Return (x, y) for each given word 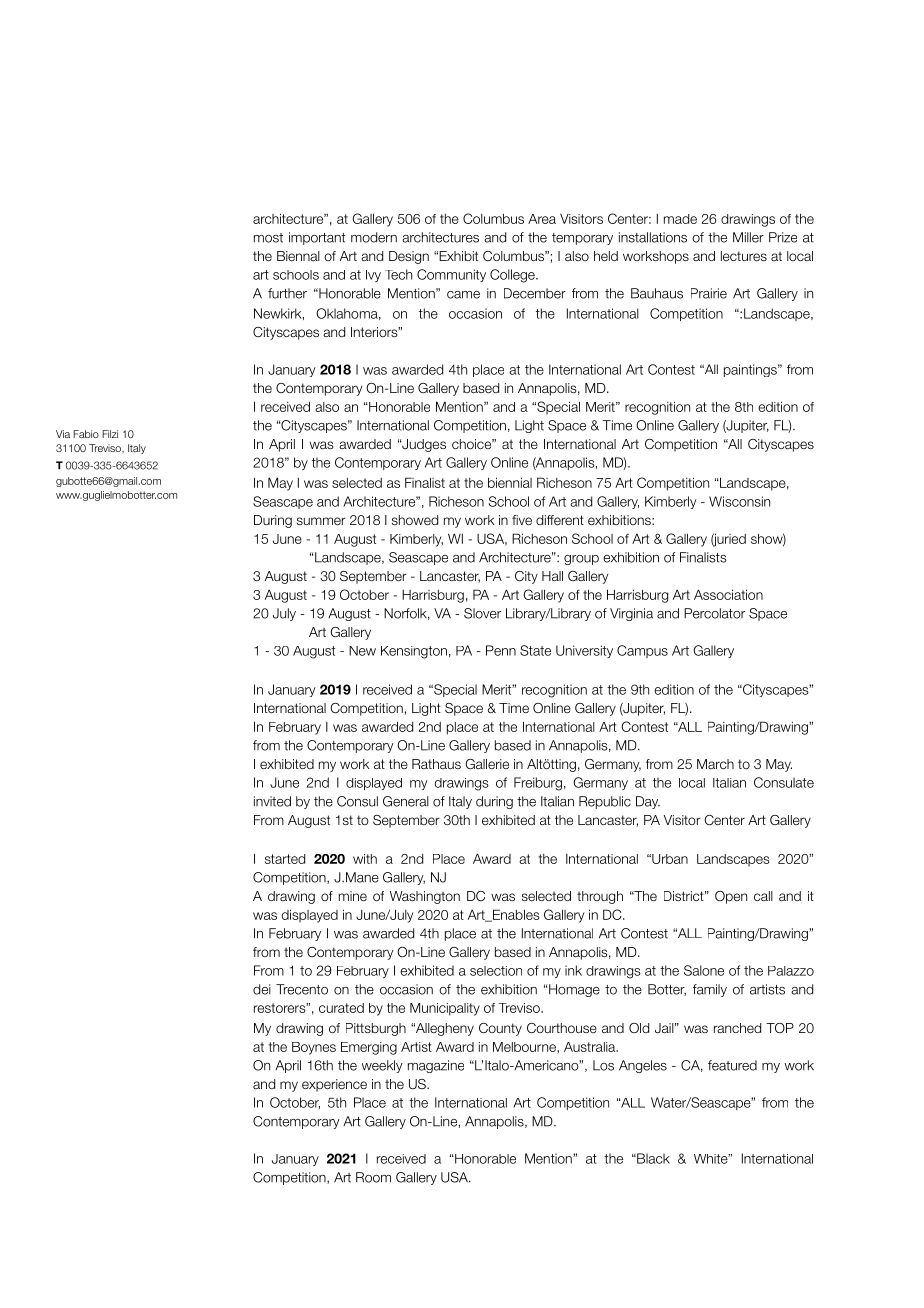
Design (409, 257)
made (680, 219)
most (268, 238)
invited (272, 801)
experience (334, 1085)
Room (373, 1177)
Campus (642, 651)
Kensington (414, 652)
